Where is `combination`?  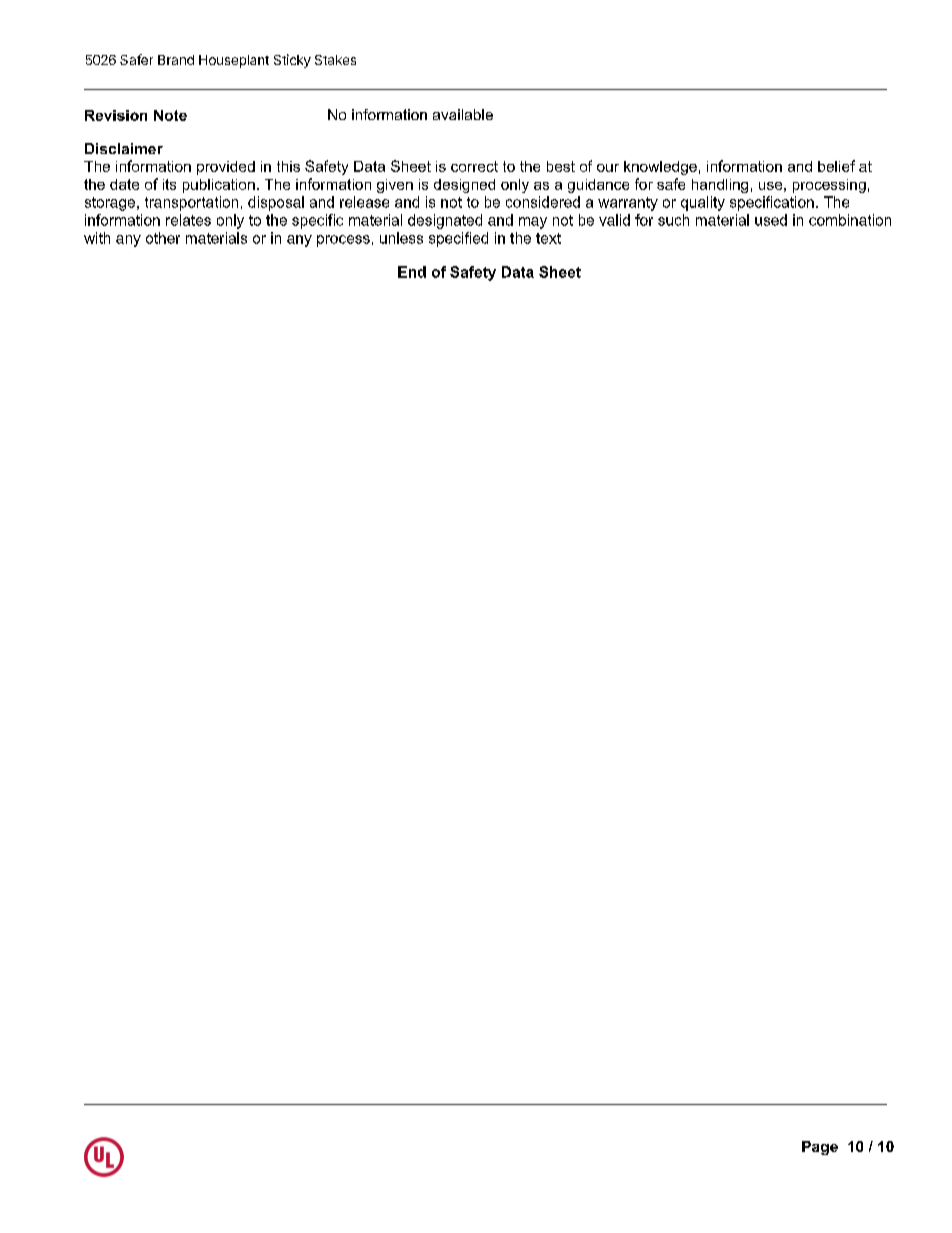 combination is located at coordinates (850, 220).
